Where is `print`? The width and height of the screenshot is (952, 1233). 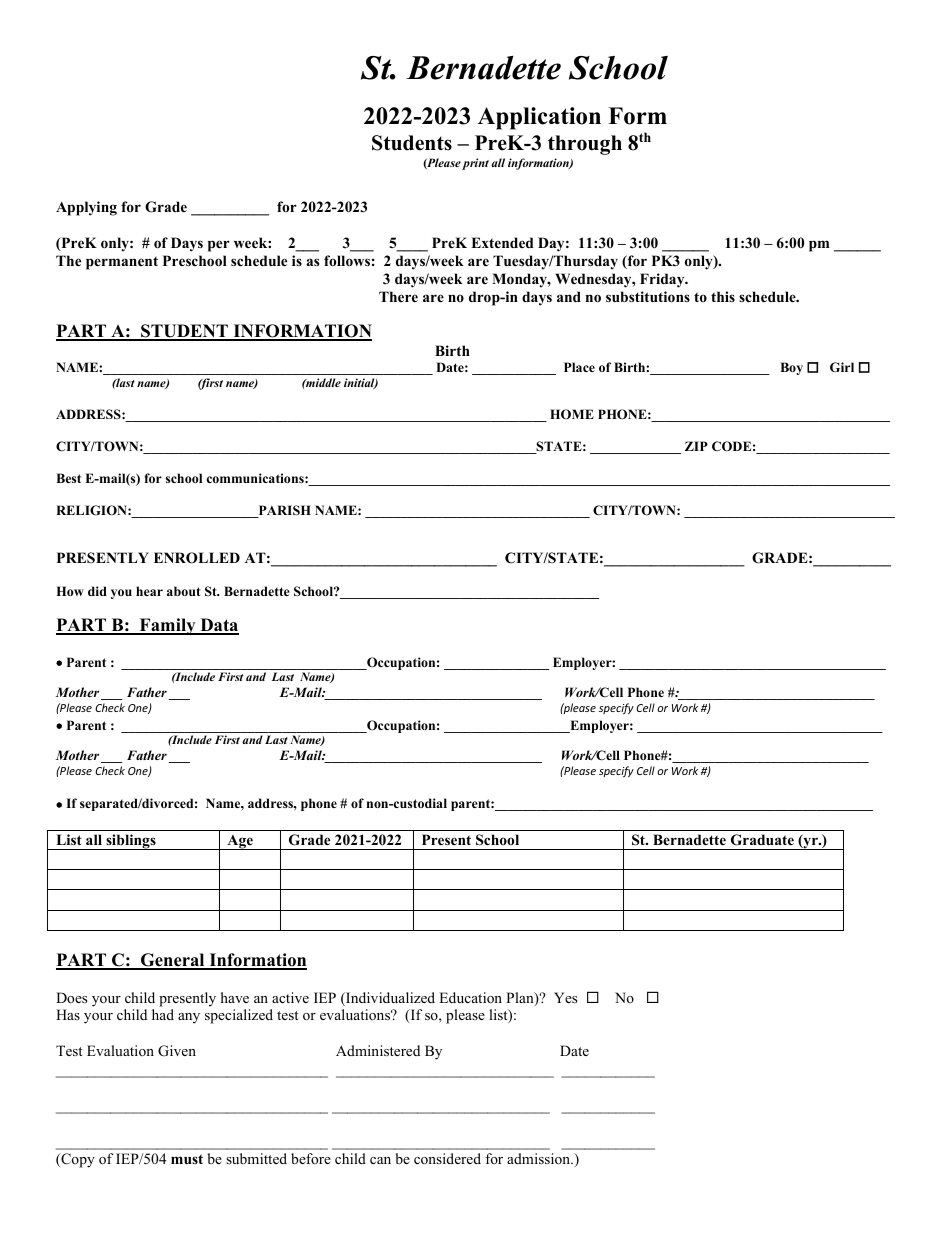
print is located at coordinates (475, 164).
